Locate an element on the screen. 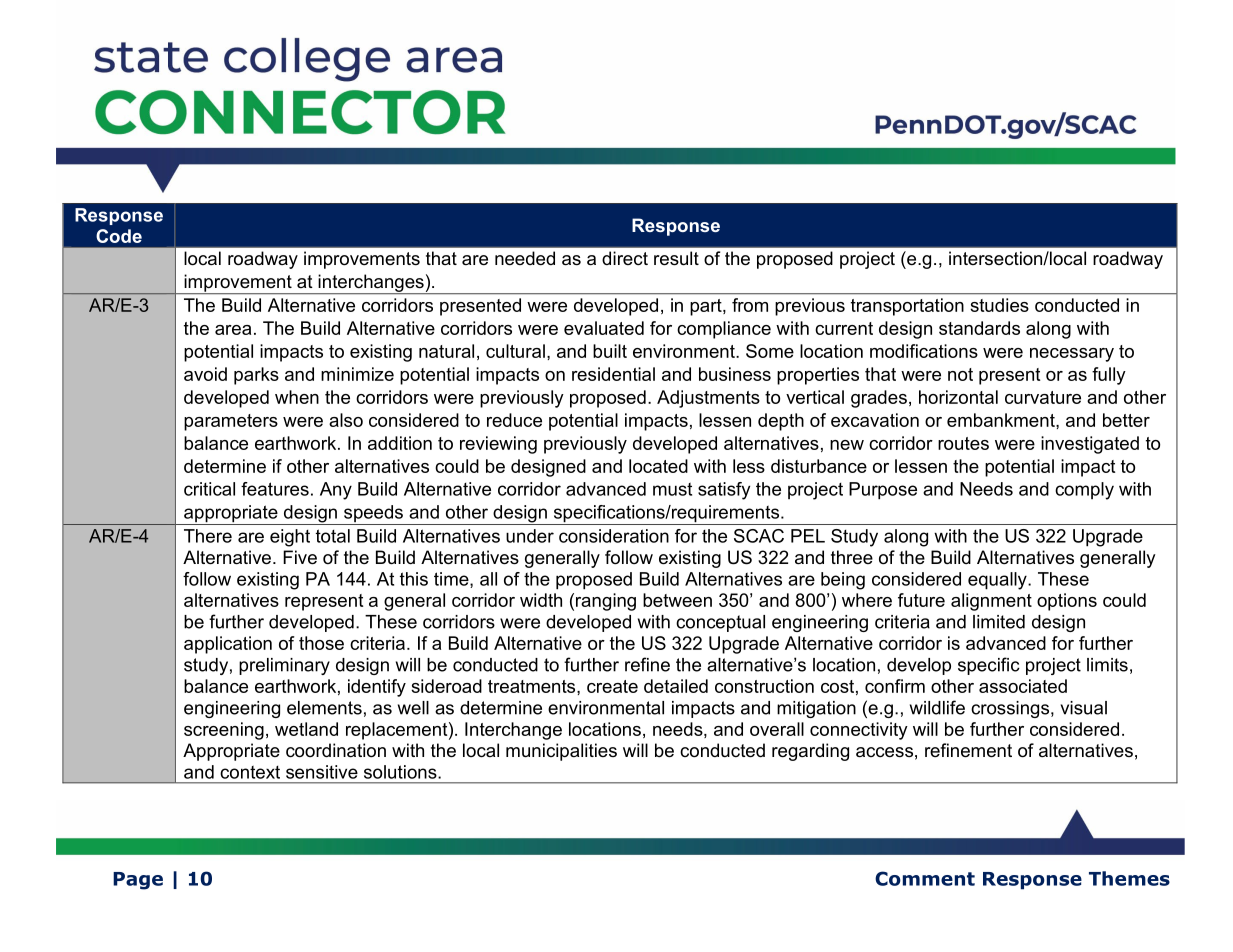 The height and width of the screenshot is (952, 1233). equally is located at coordinates (998, 581).
